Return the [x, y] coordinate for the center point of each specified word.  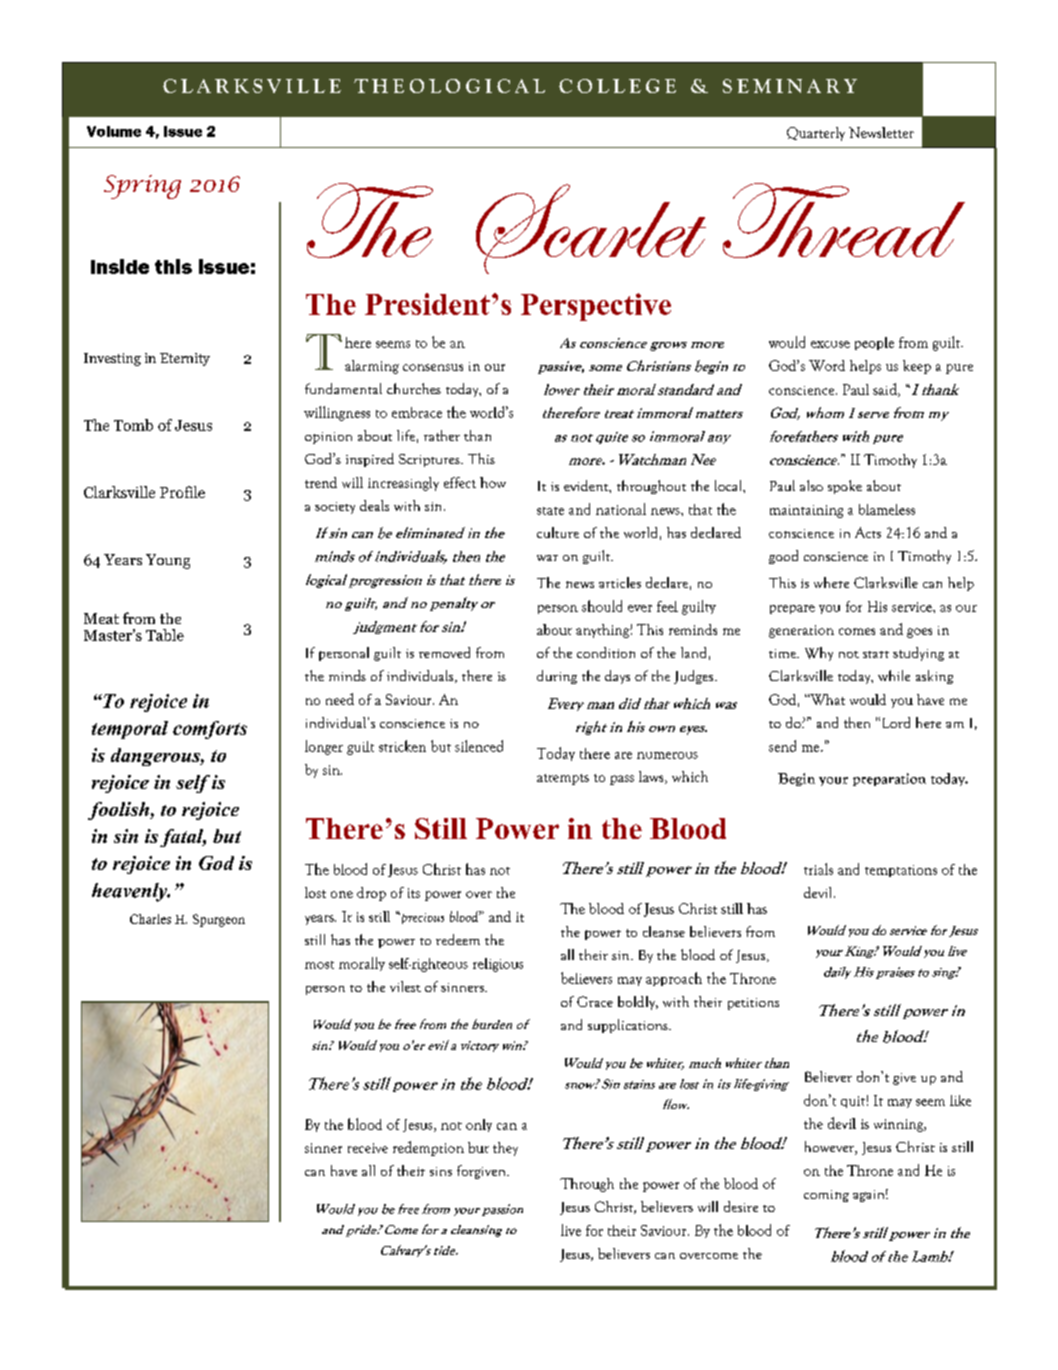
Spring [142, 187]
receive [368, 1148]
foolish [119, 811]
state [550, 511]
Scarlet [591, 229]
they [505, 1149]
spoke [845, 487]
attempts [563, 779]
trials [818, 869]
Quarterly [816, 134]
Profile [182, 492]
